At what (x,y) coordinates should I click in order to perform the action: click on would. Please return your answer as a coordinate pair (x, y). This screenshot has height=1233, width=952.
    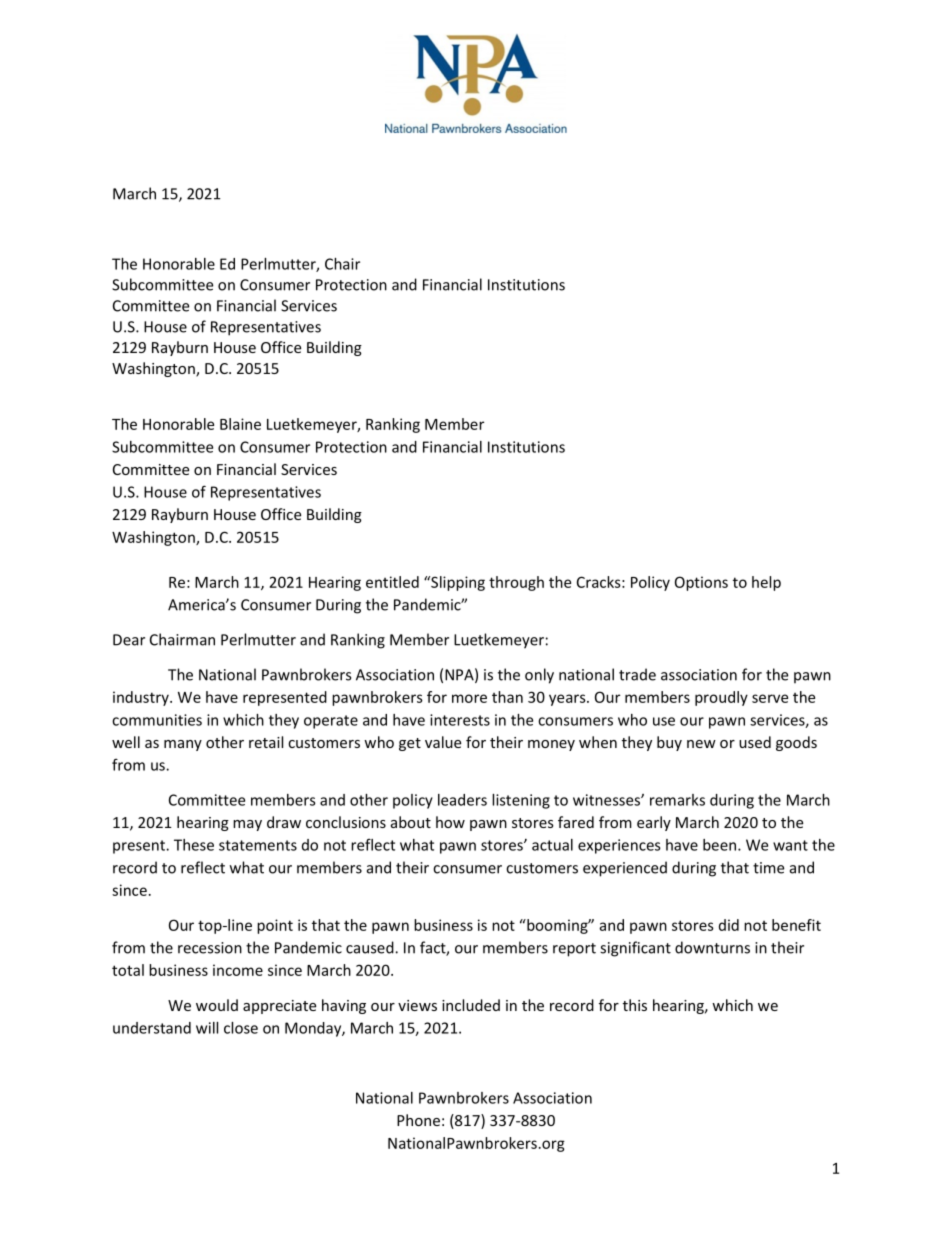
    Looking at the image, I should click on (217, 1005).
